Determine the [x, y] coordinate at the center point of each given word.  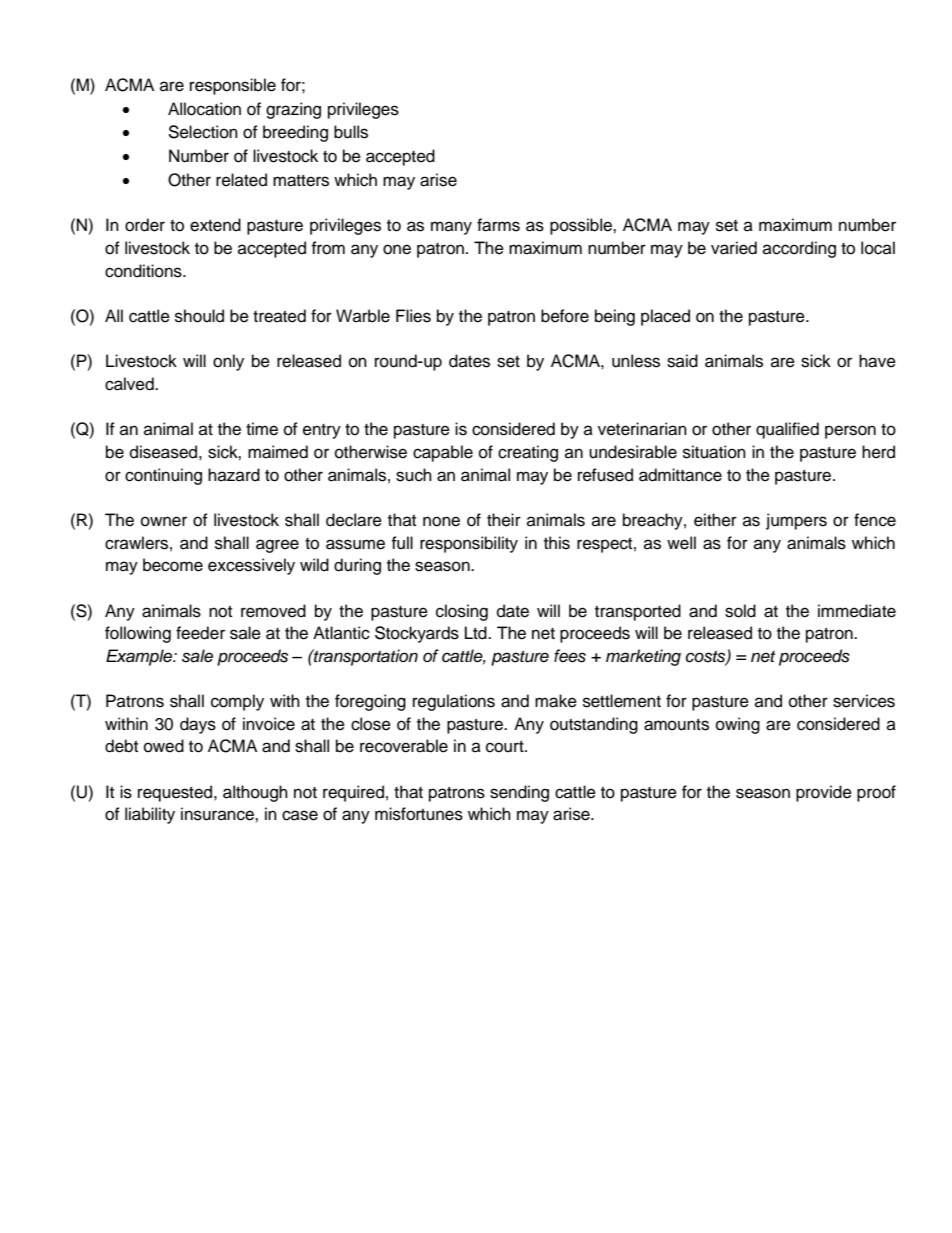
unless [636, 361]
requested [176, 793]
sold [740, 611]
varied [734, 248]
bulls [351, 132]
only [228, 362]
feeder [200, 633]
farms [498, 225]
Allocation [204, 109]
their [504, 520]
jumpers [796, 521]
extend [215, 225]
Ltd [477, 633]
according [799, 249]
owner [164, 521]
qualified [787, 430]
